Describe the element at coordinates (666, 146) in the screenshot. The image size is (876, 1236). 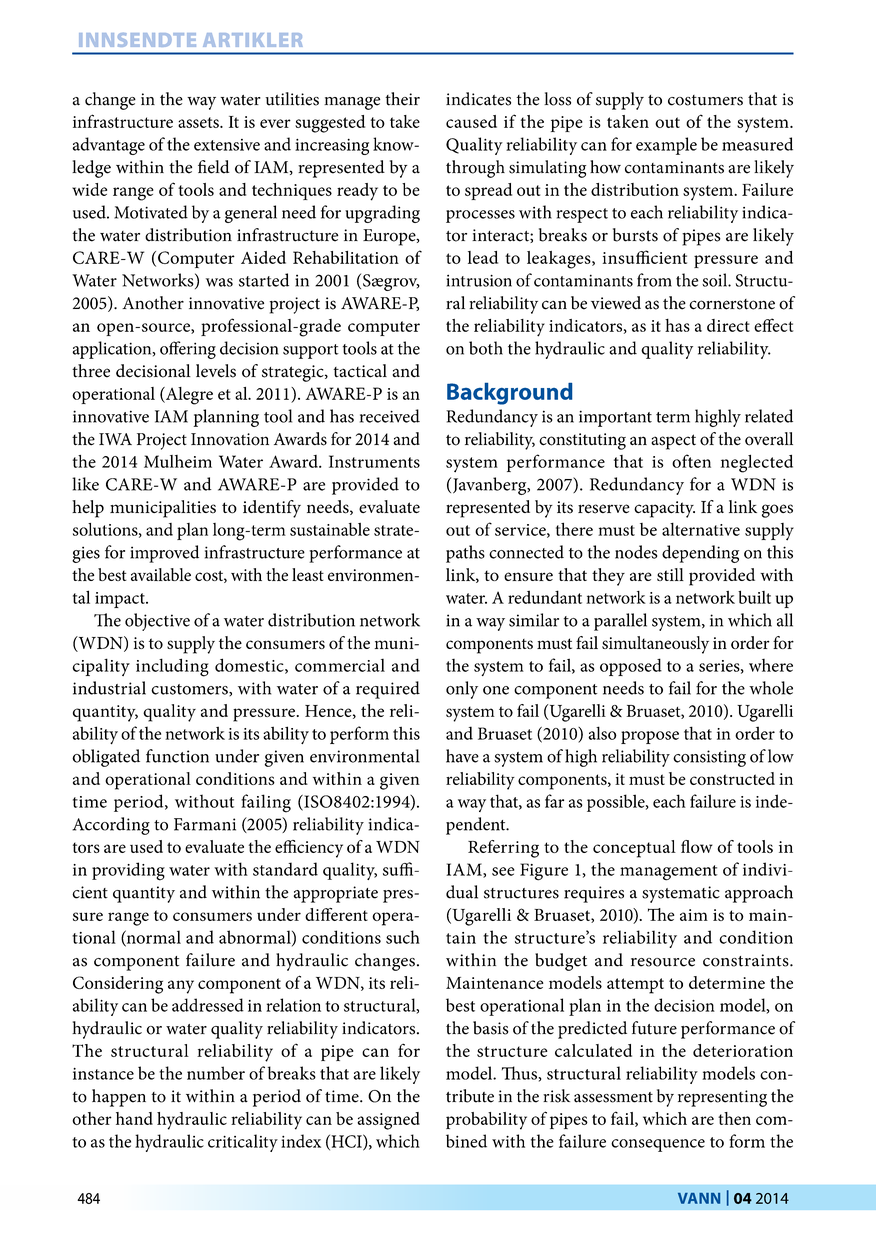
I see `example` at that location.
